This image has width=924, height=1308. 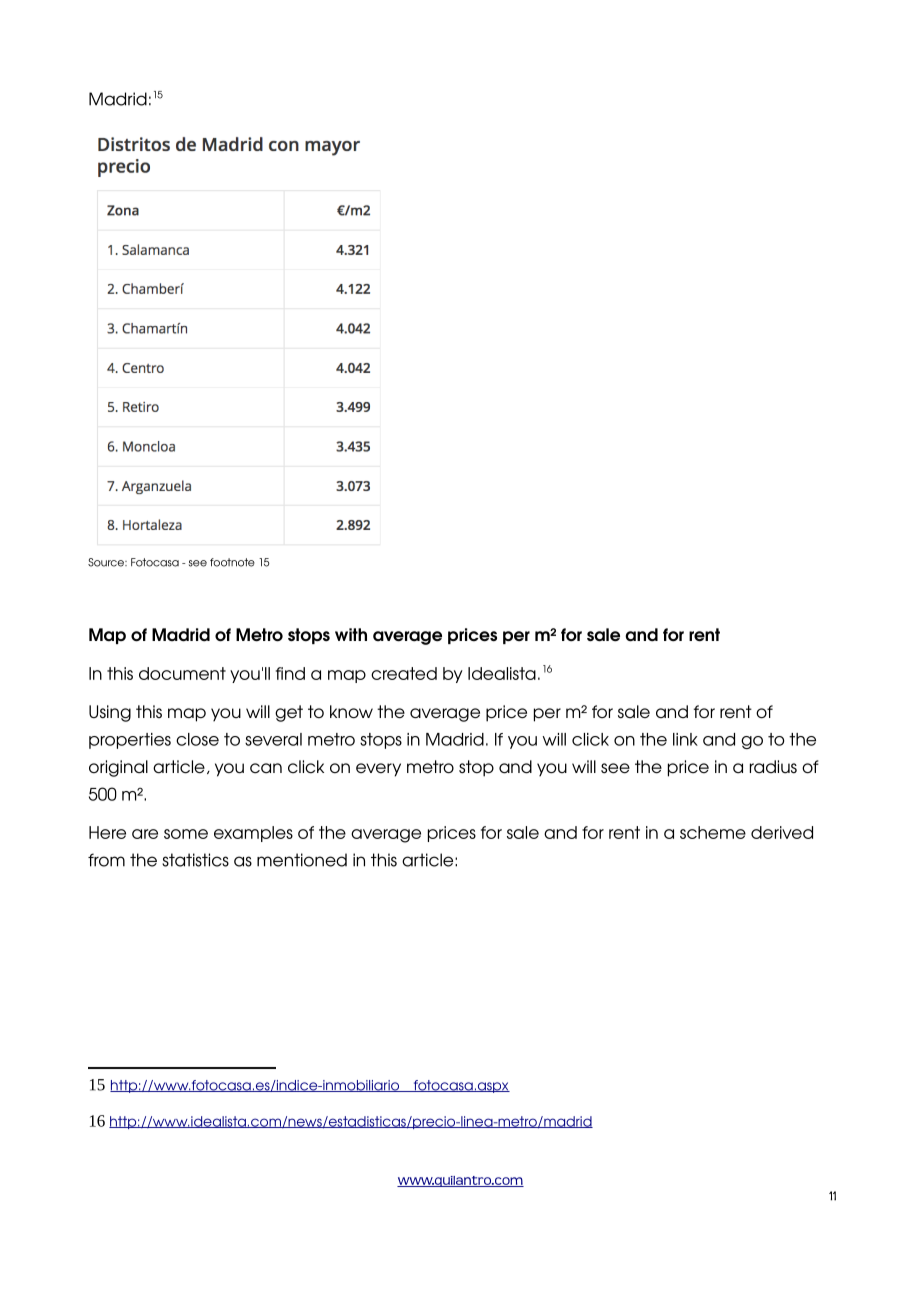 I want to click on scheme, so click(x=713, y=832).
